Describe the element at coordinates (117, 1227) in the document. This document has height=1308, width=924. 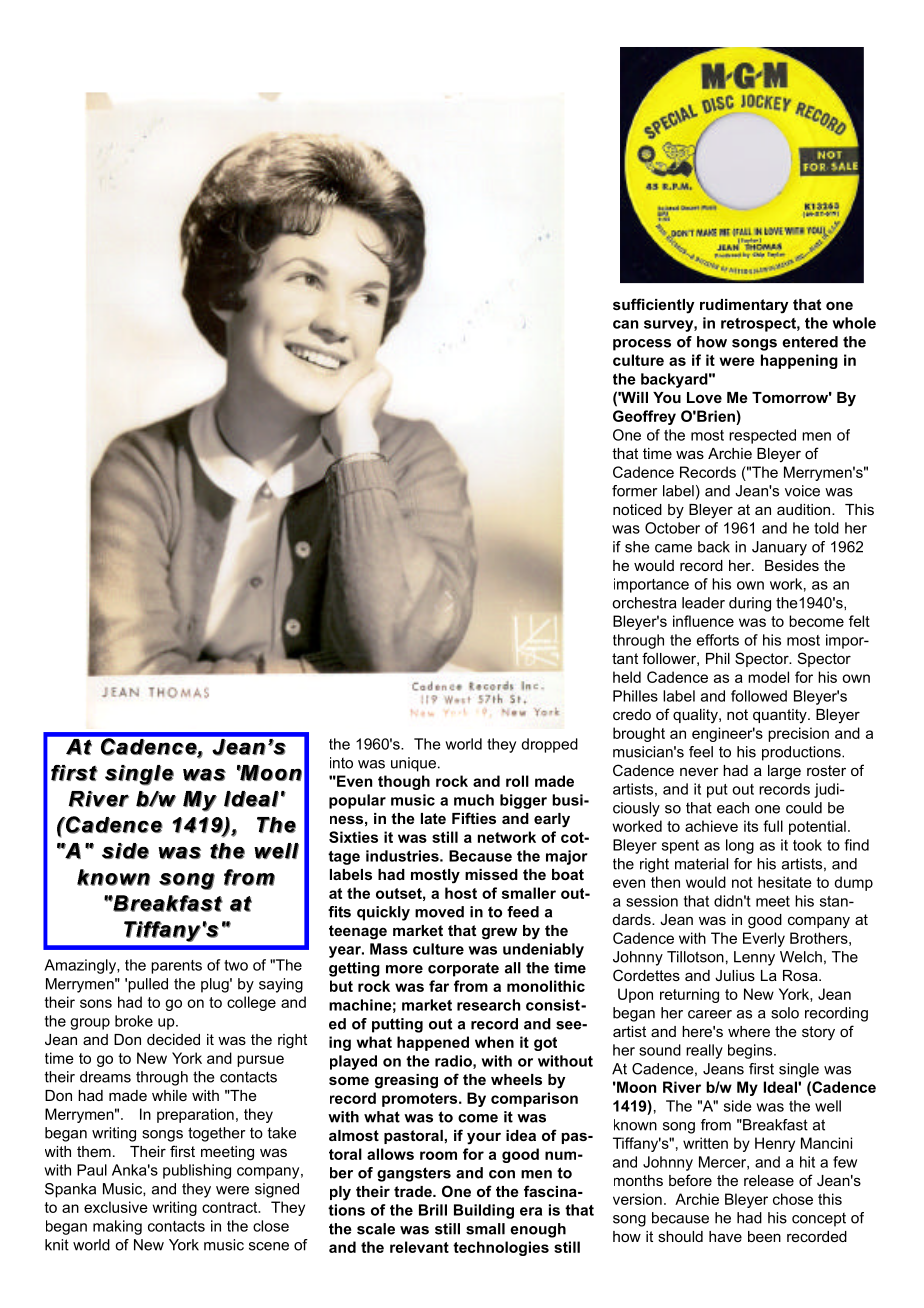
I see `making` at that location.
